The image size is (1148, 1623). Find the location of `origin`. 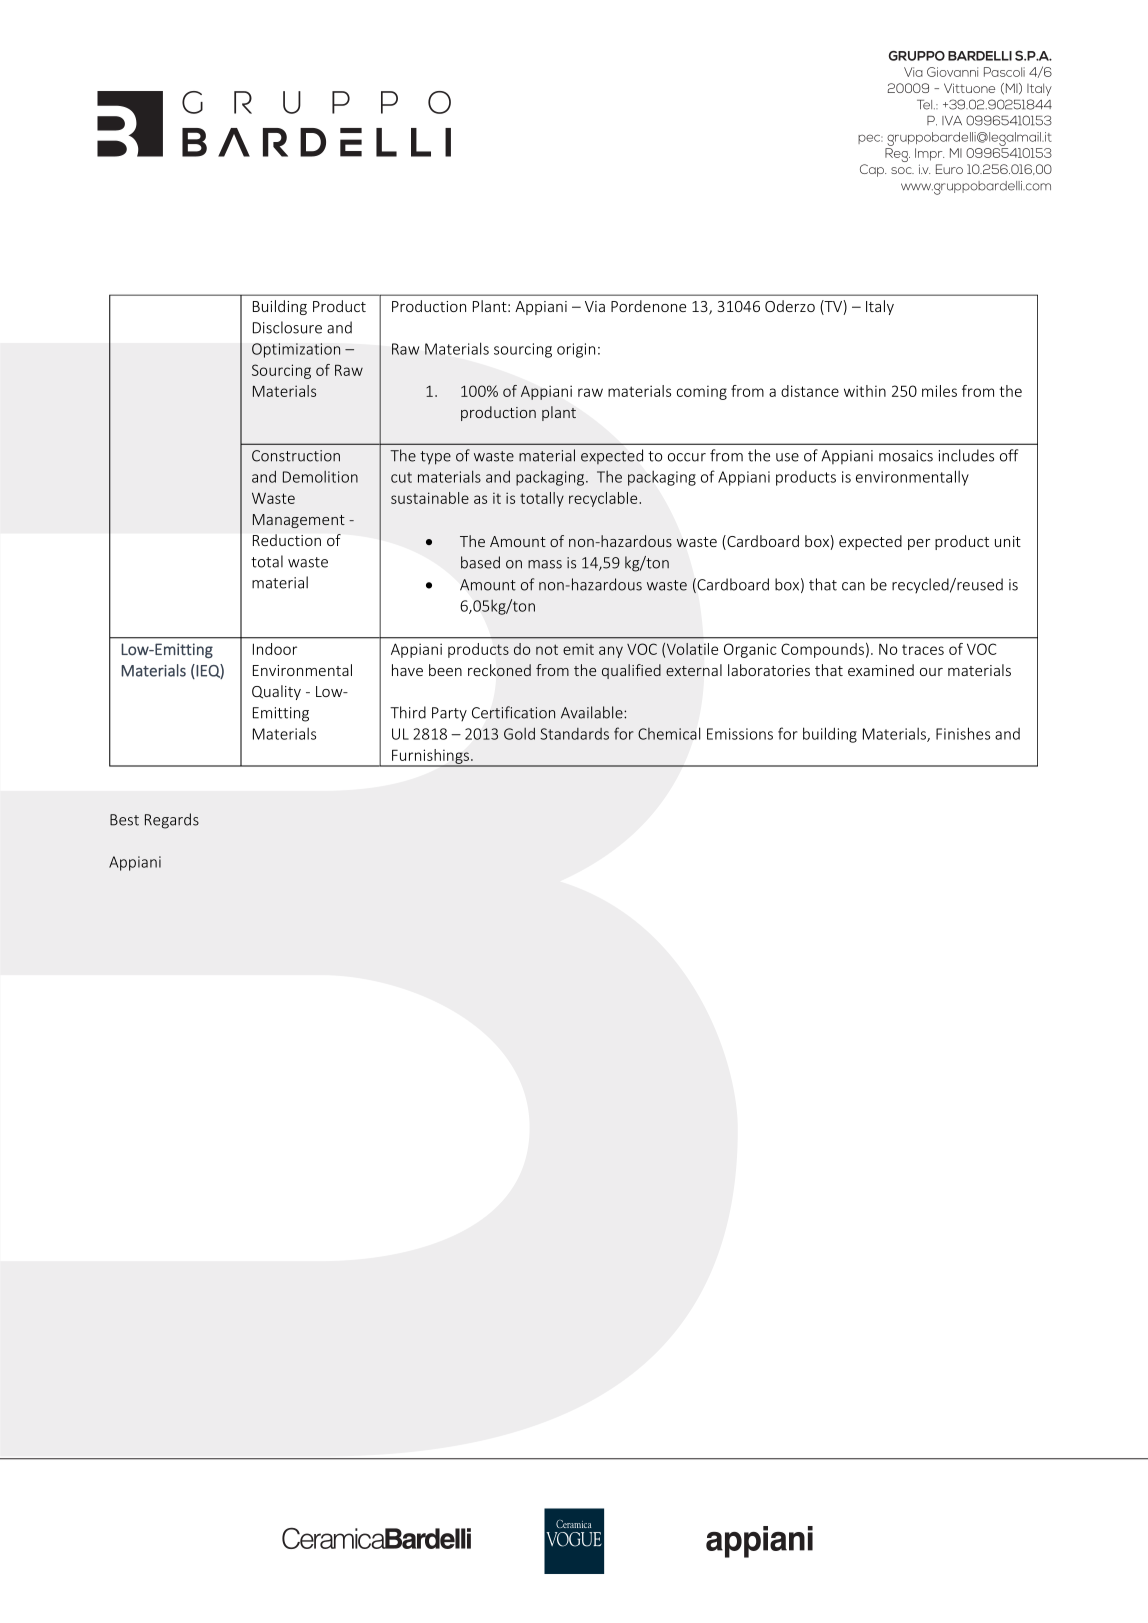

origin is located at coordinates (576, 350).
